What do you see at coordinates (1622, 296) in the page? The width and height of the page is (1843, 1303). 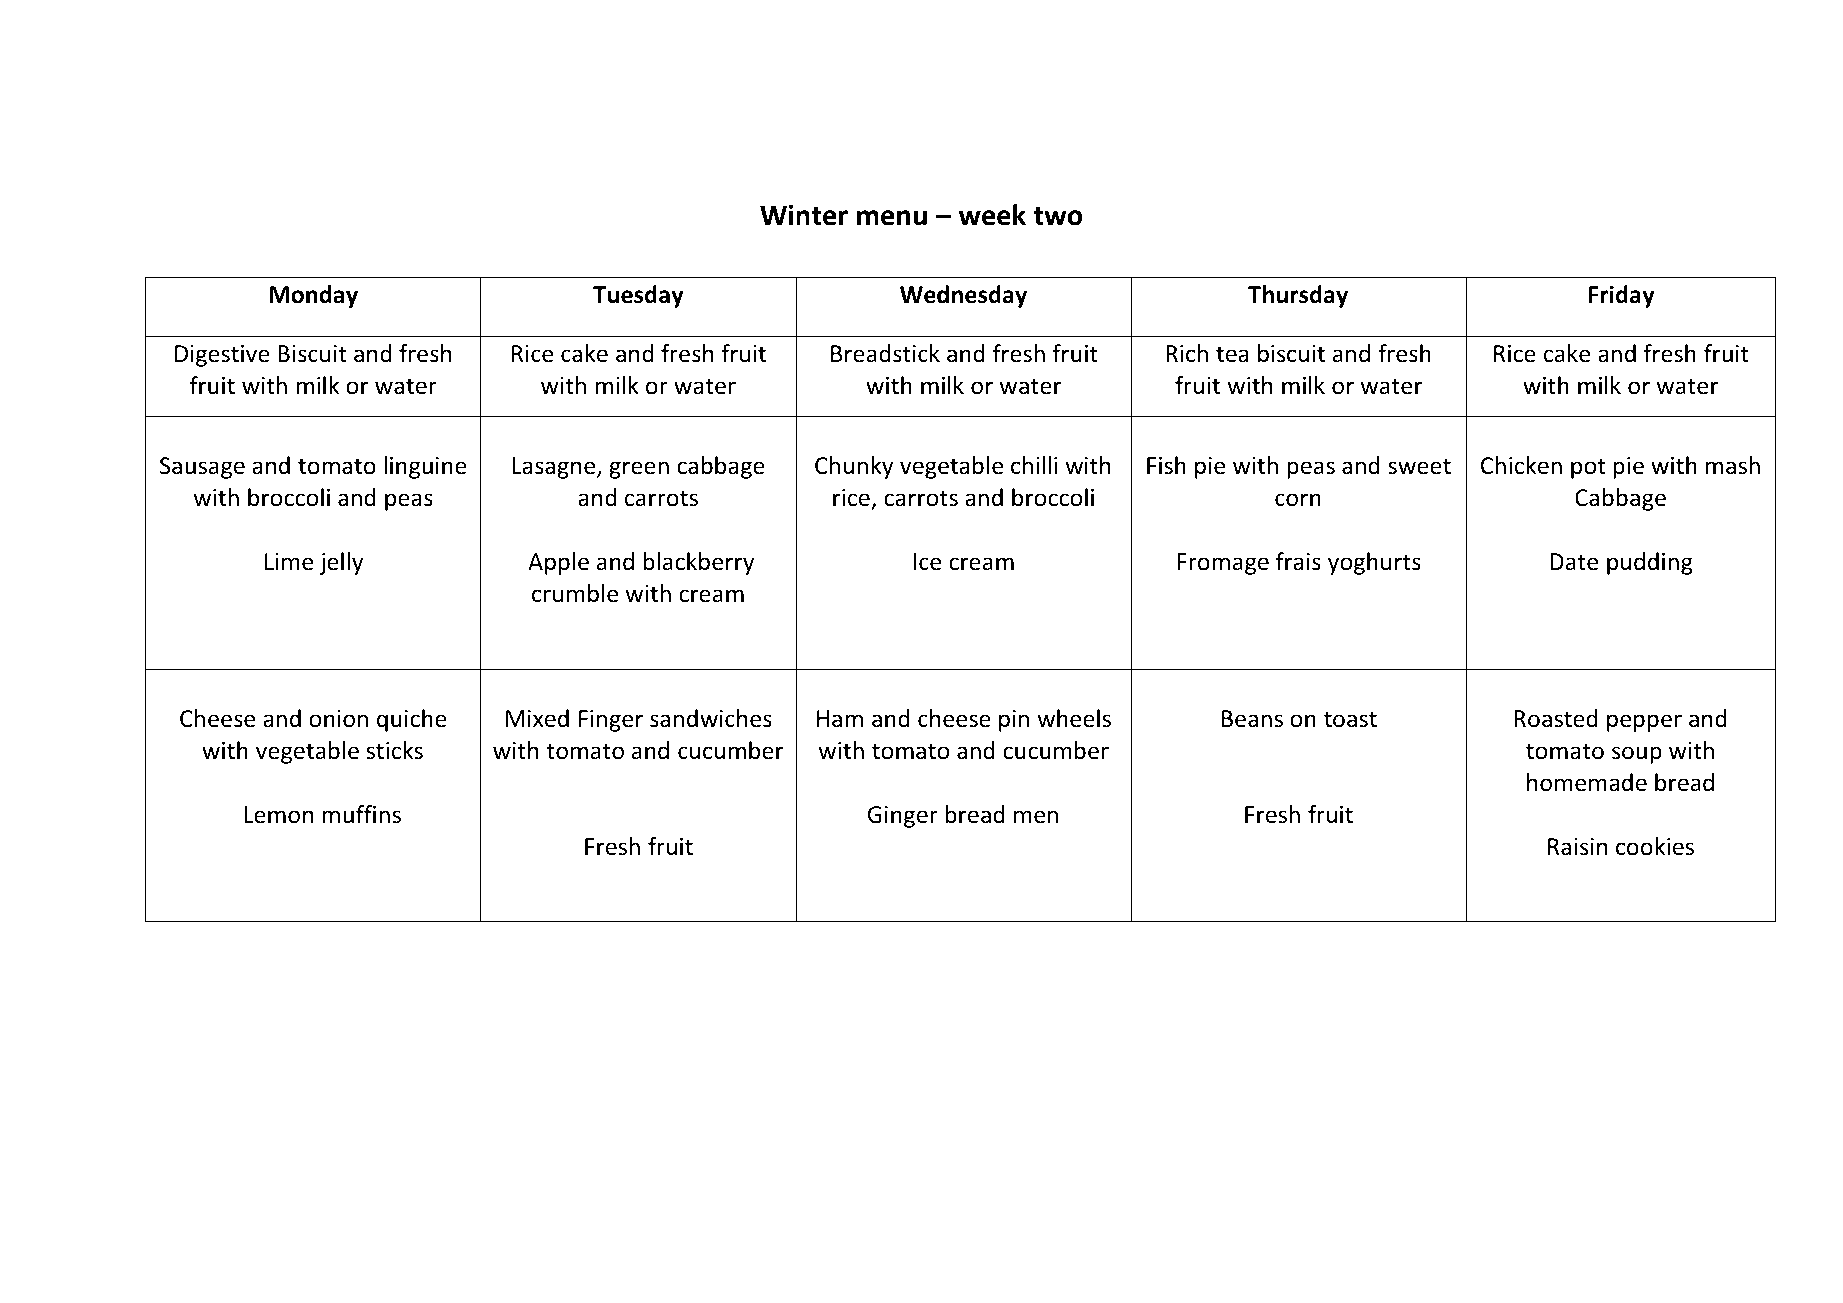 I see `Friday` at bounding box center [1622, 296].
